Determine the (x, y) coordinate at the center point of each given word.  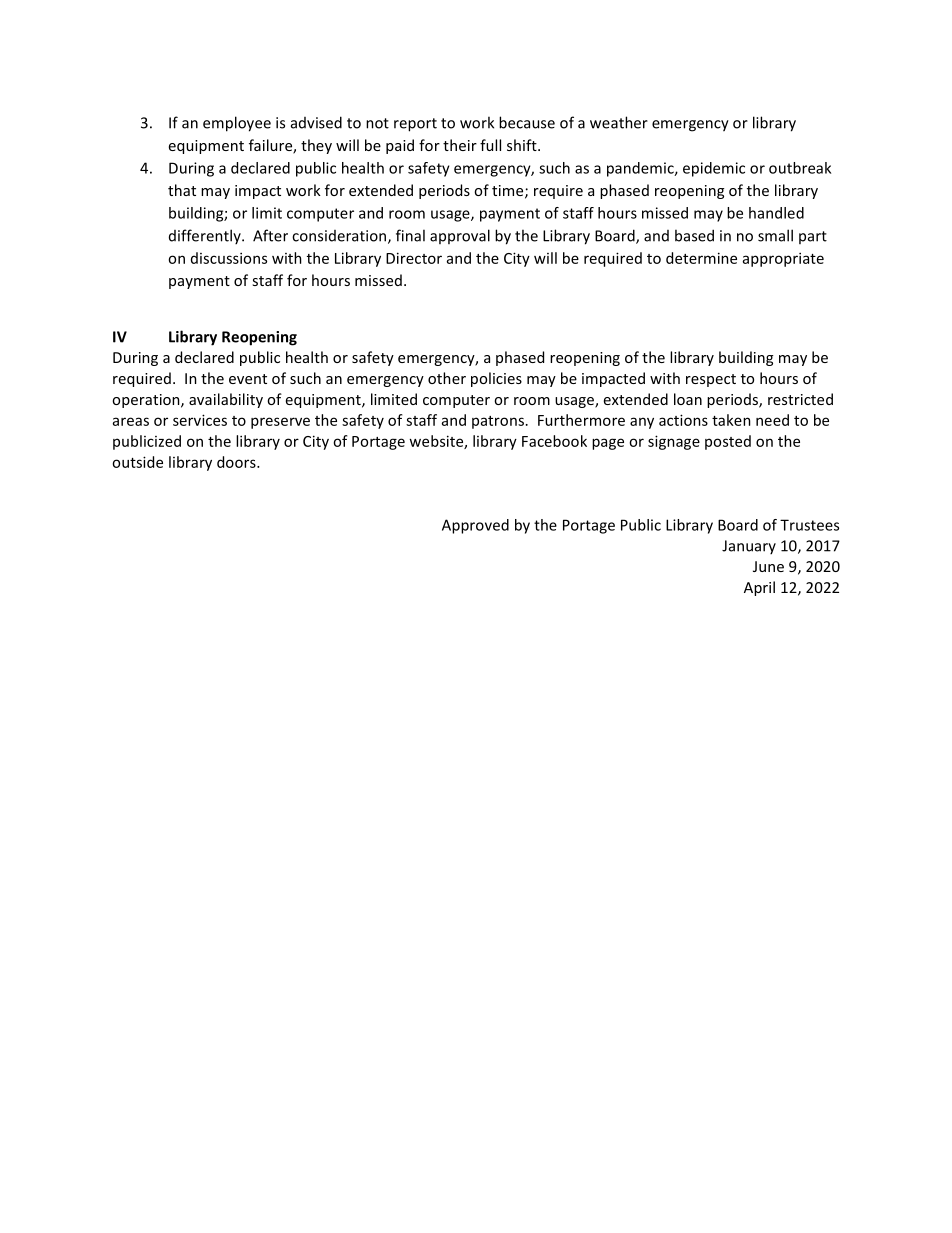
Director (414, 258)
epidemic (714, 169)
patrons (498, 422)
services (200, 420)
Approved (475, 526)
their (460, 145)
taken (731, 420)
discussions (229, 258)
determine (701, 258)
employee (237, 124)
